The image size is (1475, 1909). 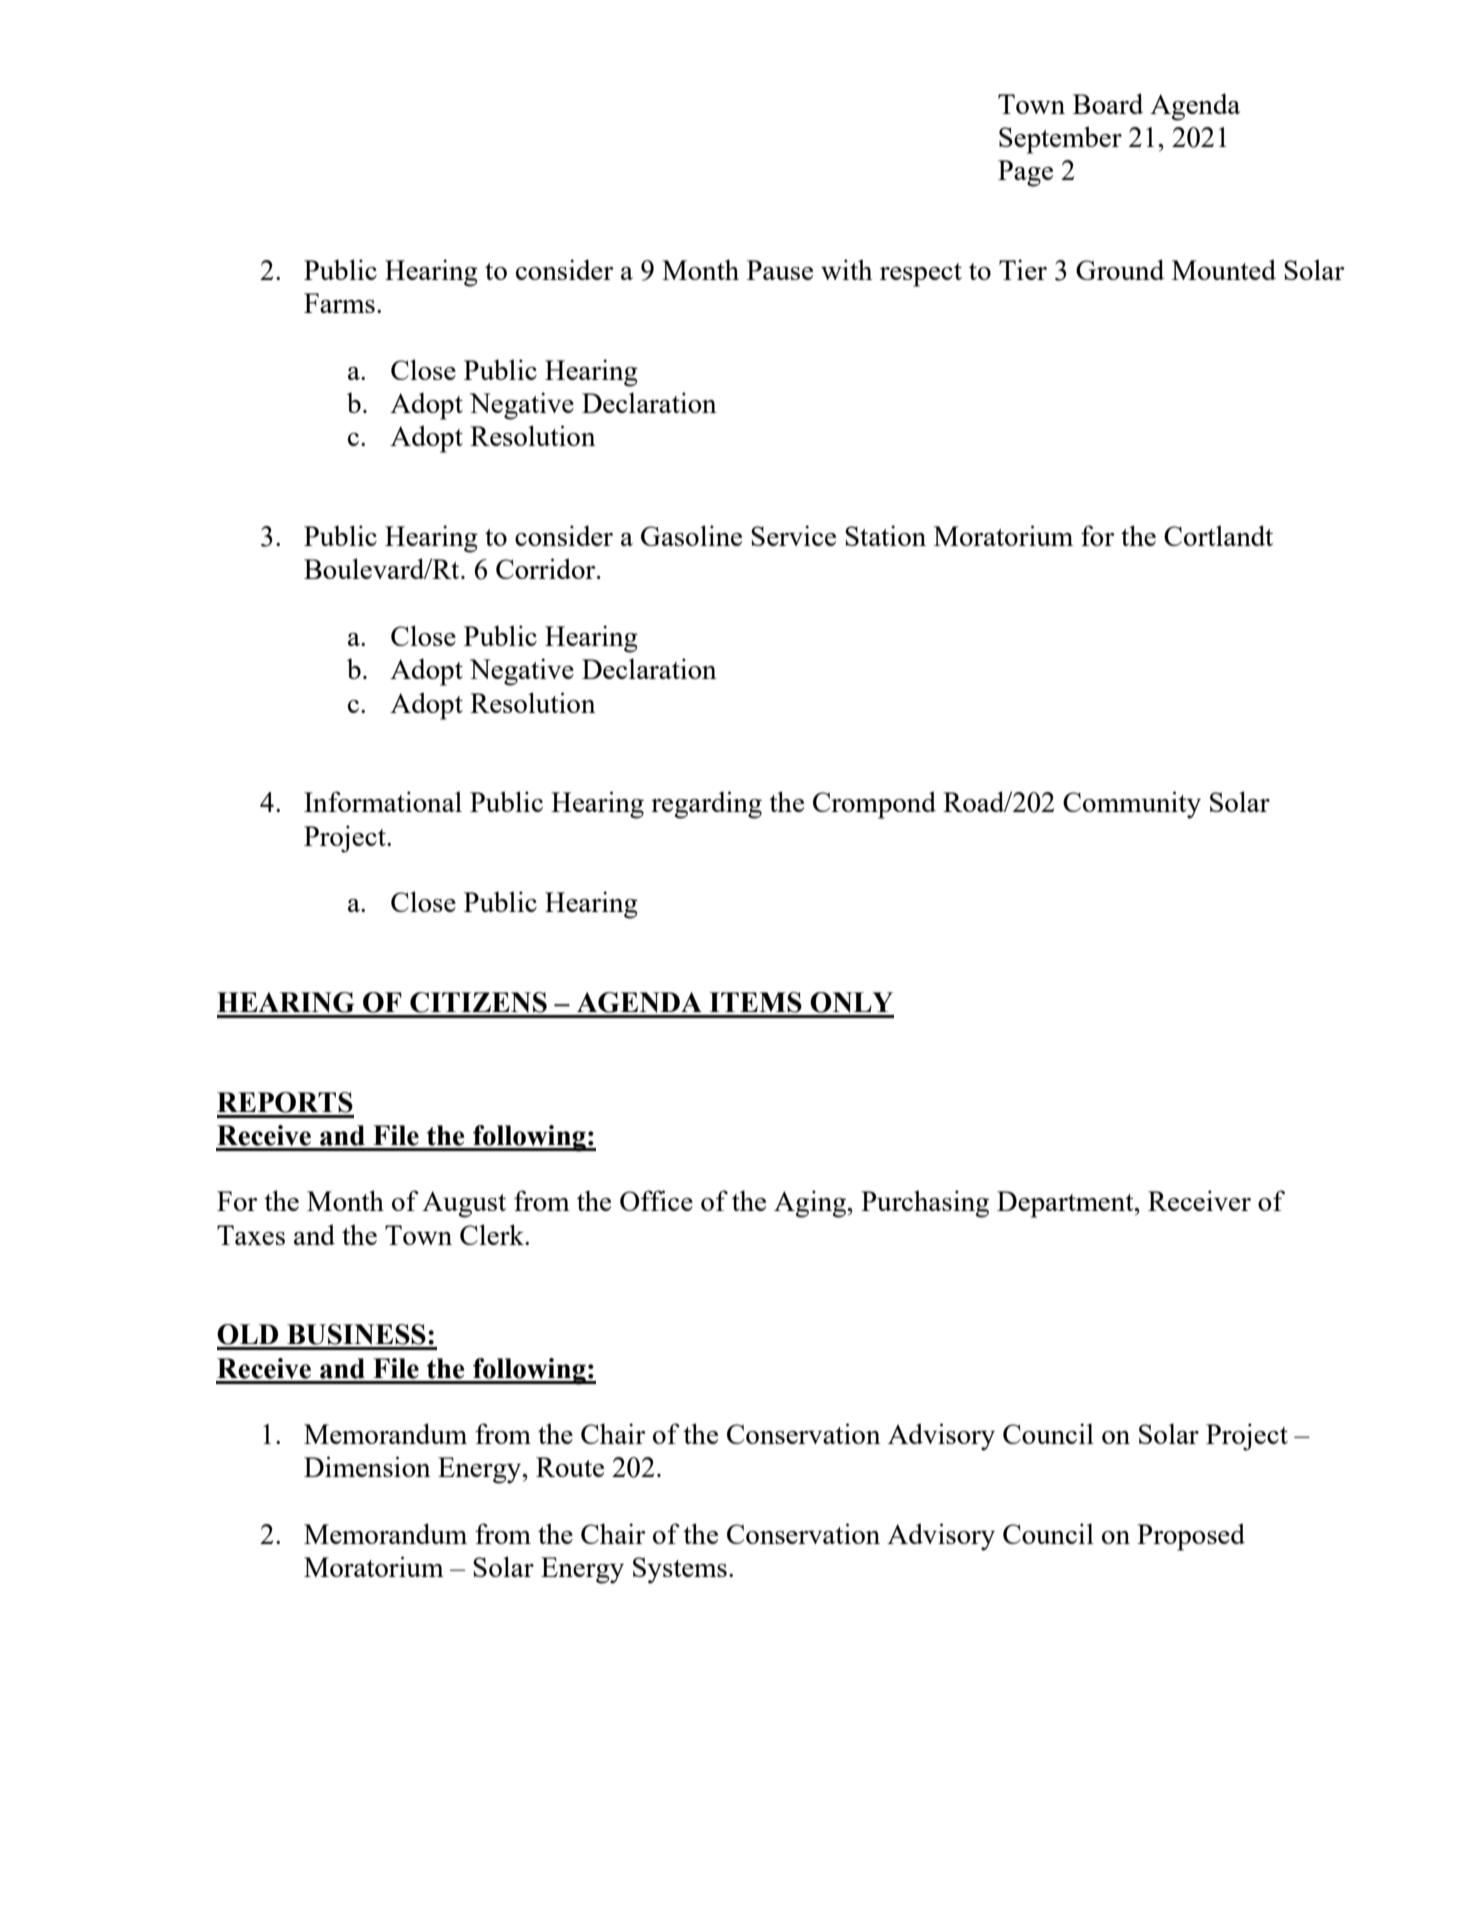 What do you see at coordinates (339, 303) in the screenshot?
I see `Farms` at bounding box center [339, 303].
